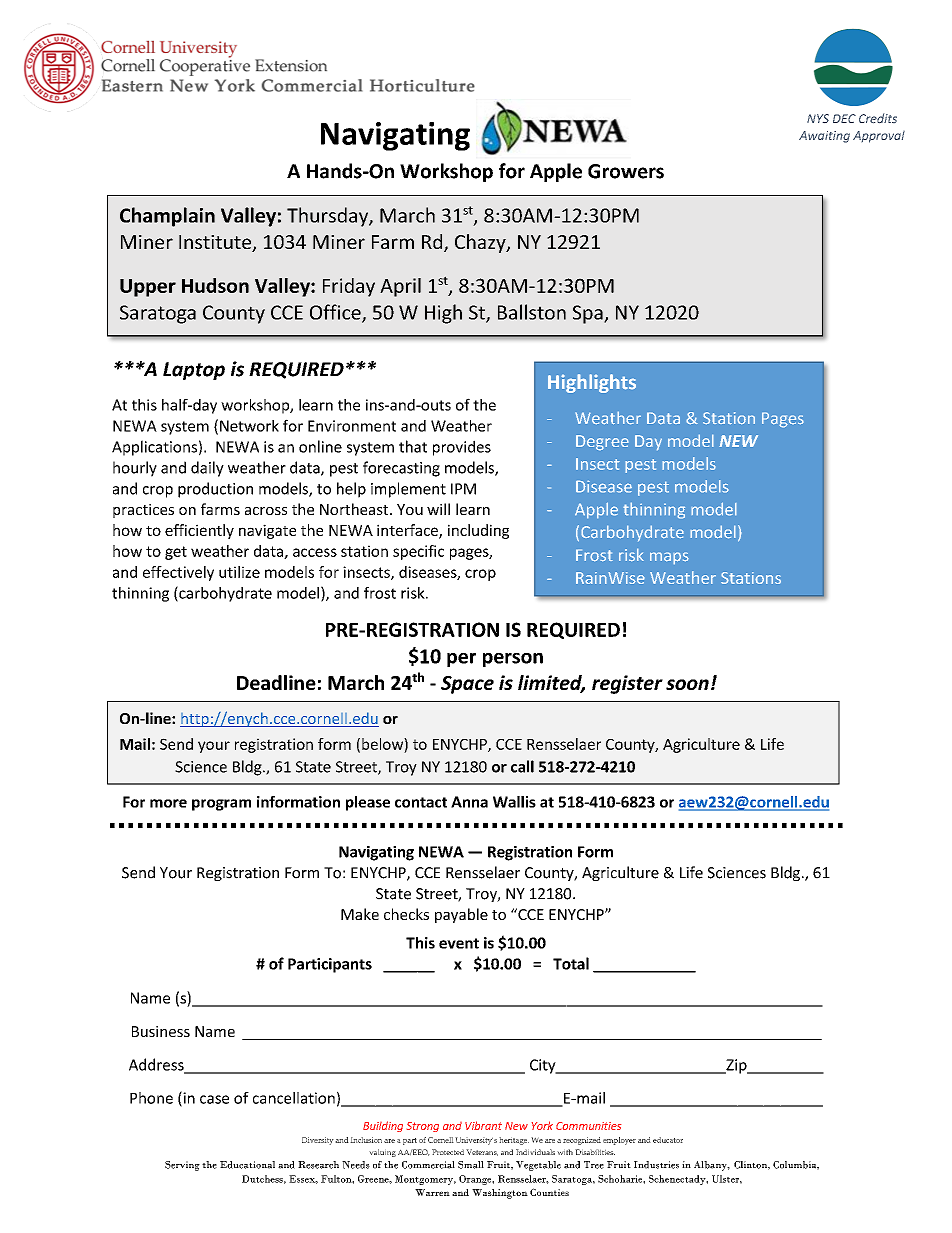  Describe the element at coordinates (215, 490) in the document. I see `production` at that location.
